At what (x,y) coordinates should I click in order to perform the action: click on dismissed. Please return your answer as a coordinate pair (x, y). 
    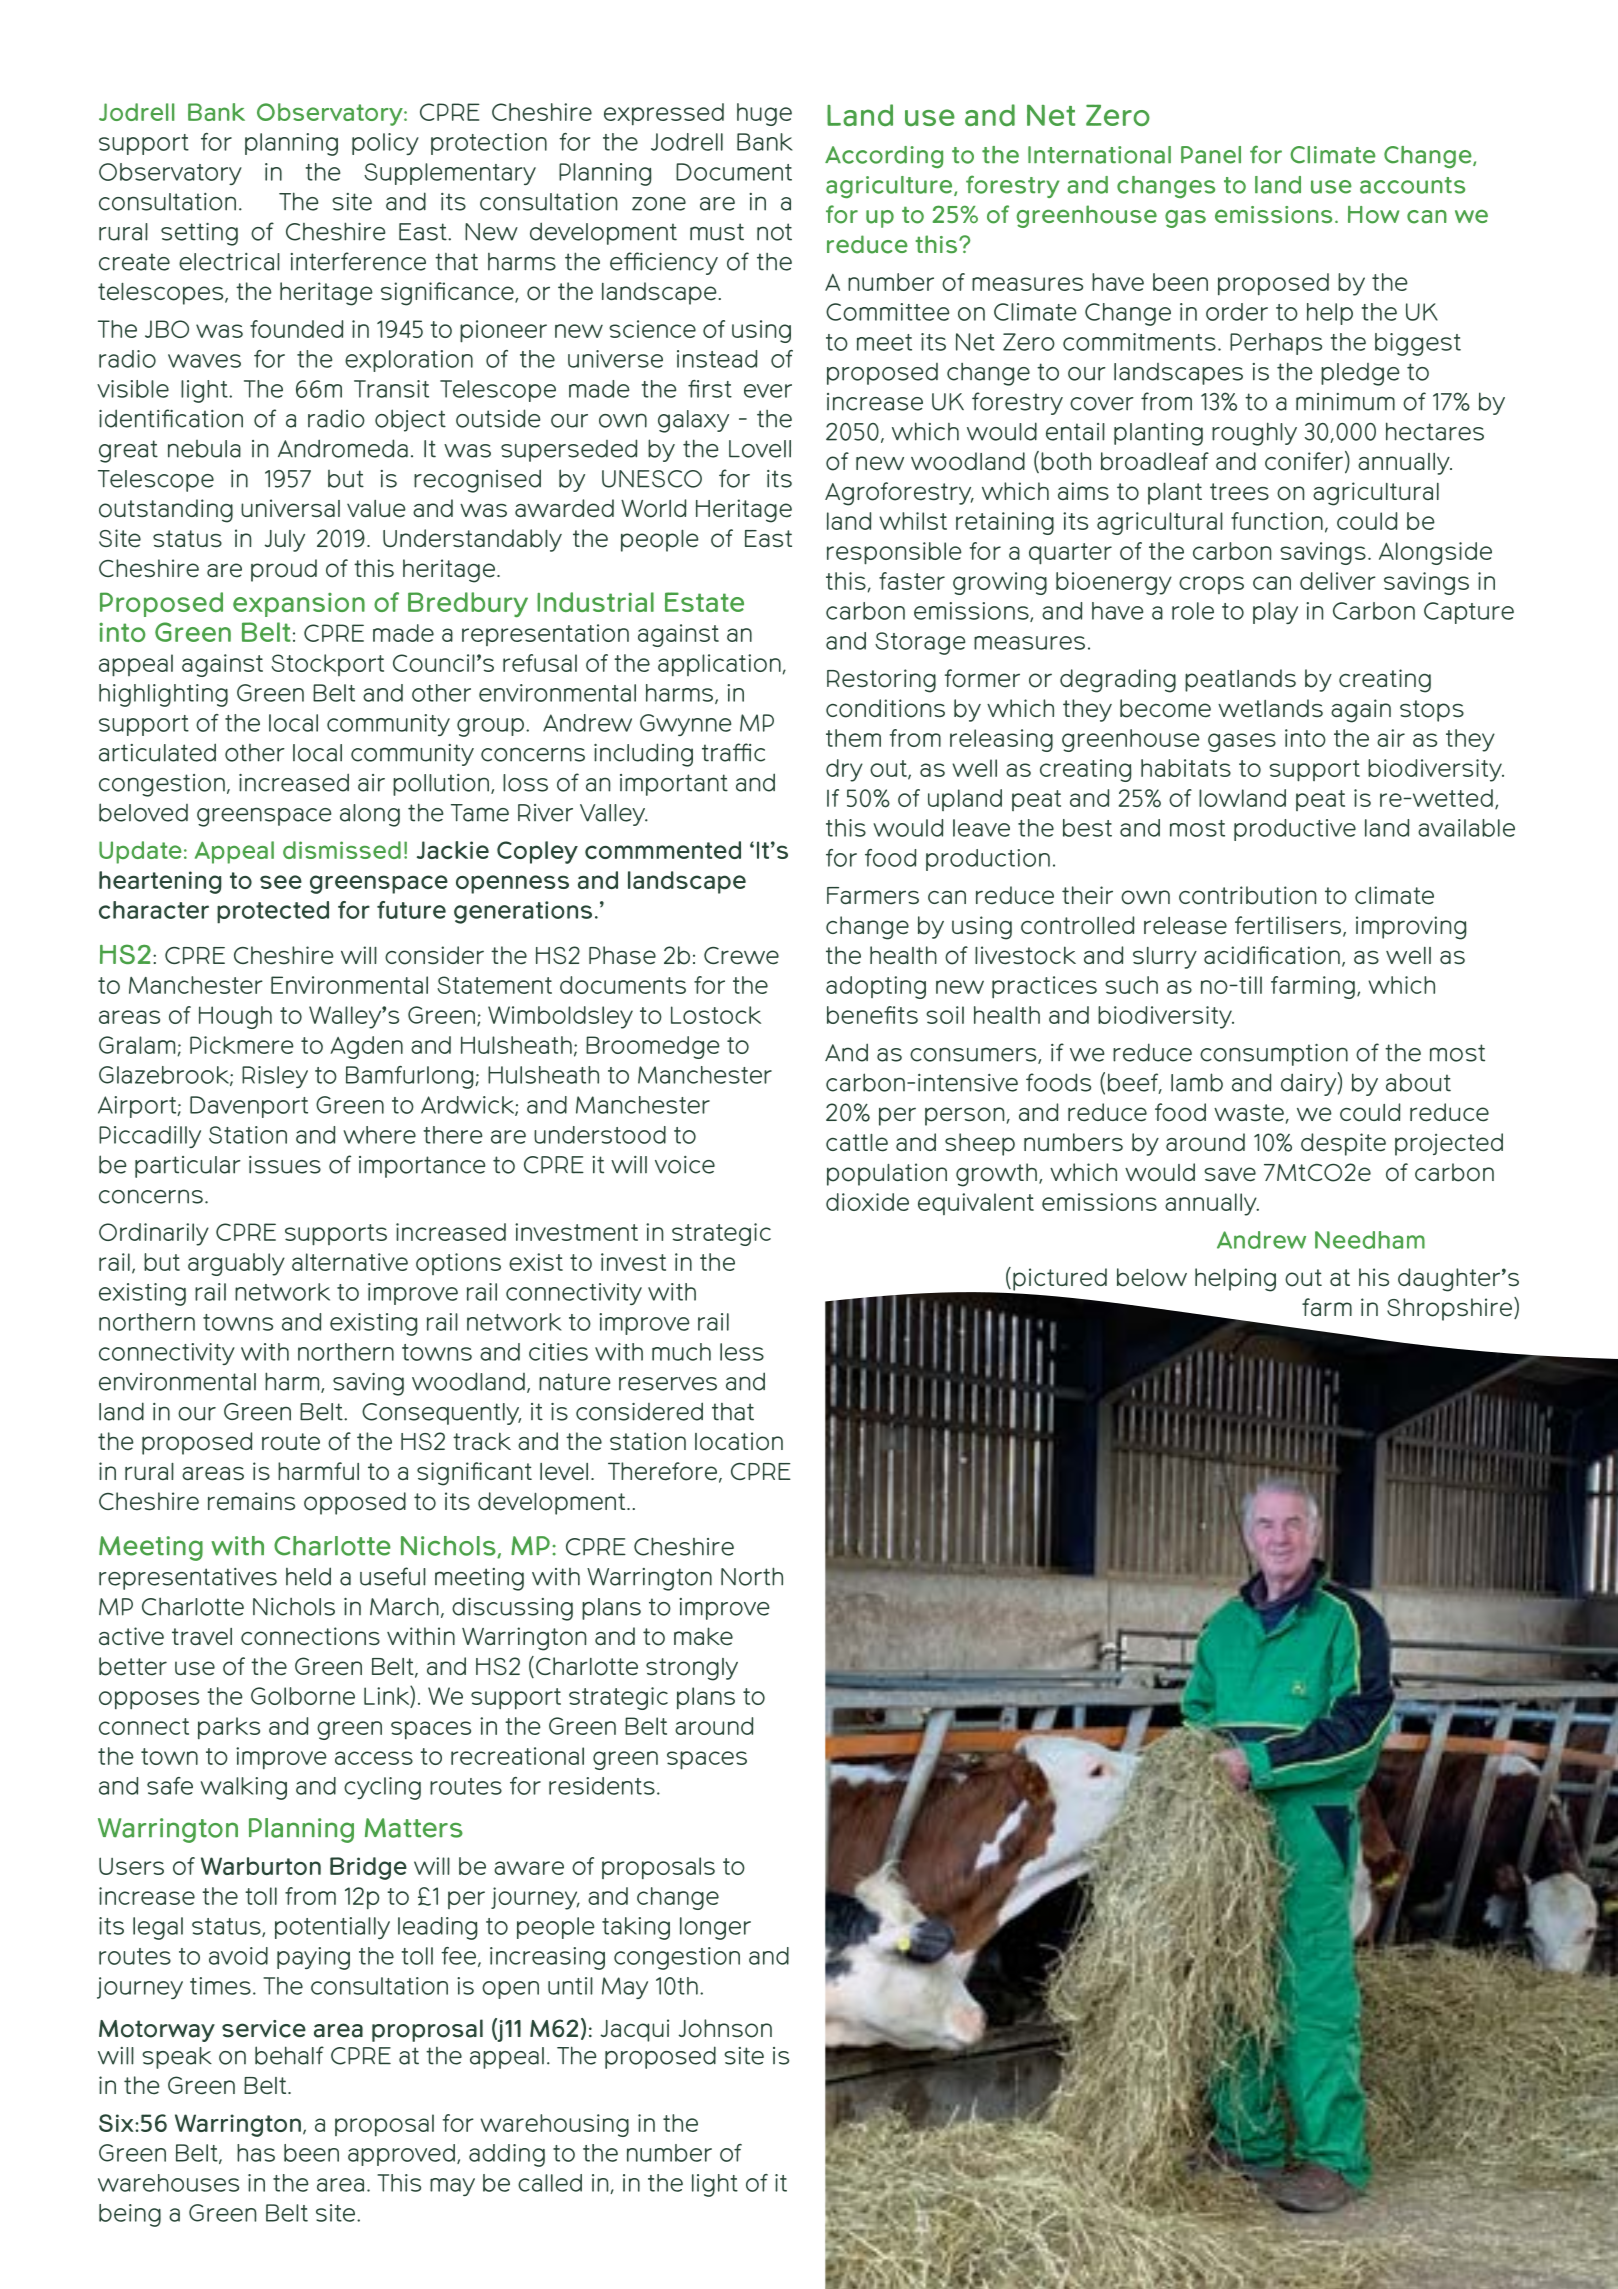
    Looking at the image, I should click on (342, 850).
